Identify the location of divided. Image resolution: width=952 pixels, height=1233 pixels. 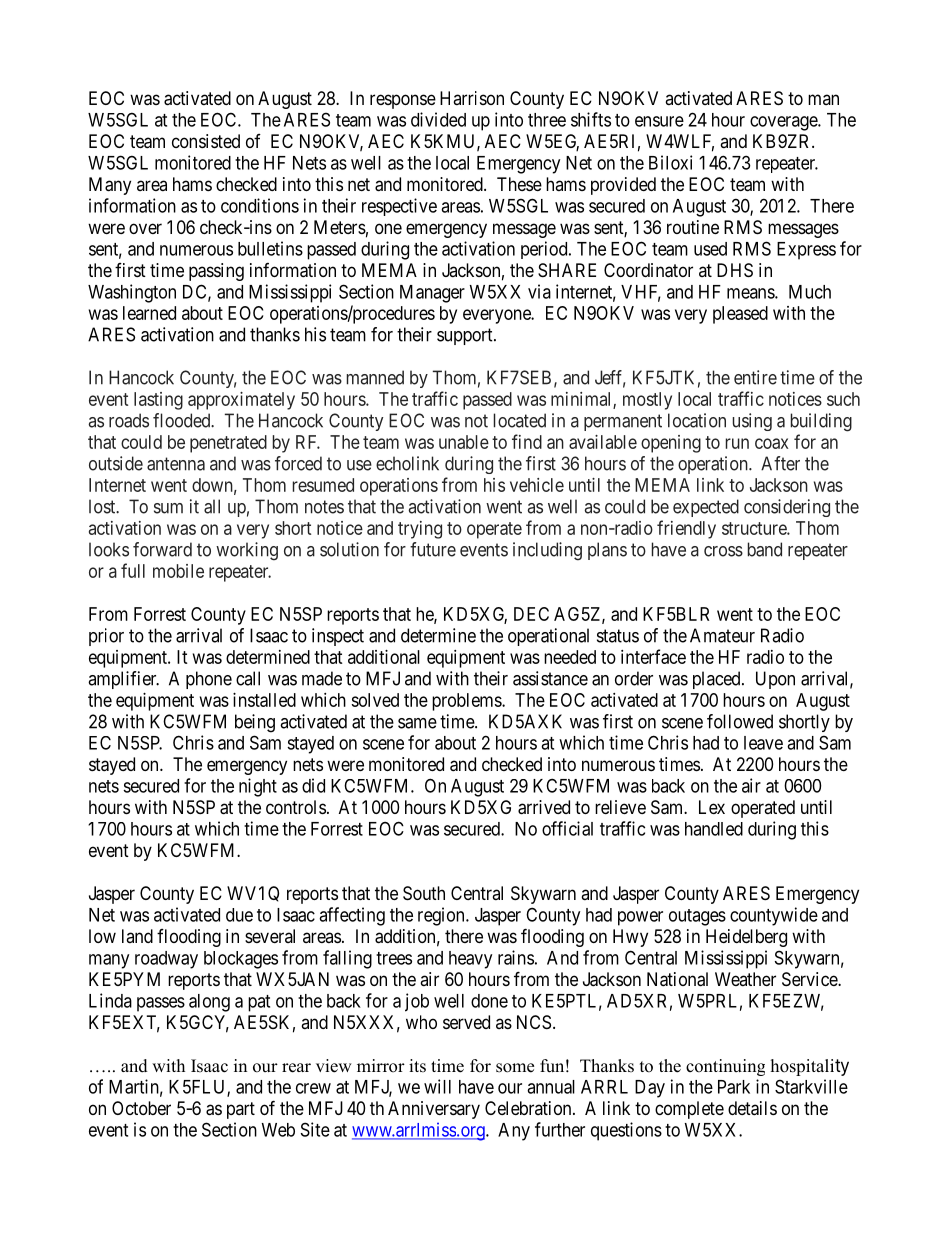
(438, 119).
